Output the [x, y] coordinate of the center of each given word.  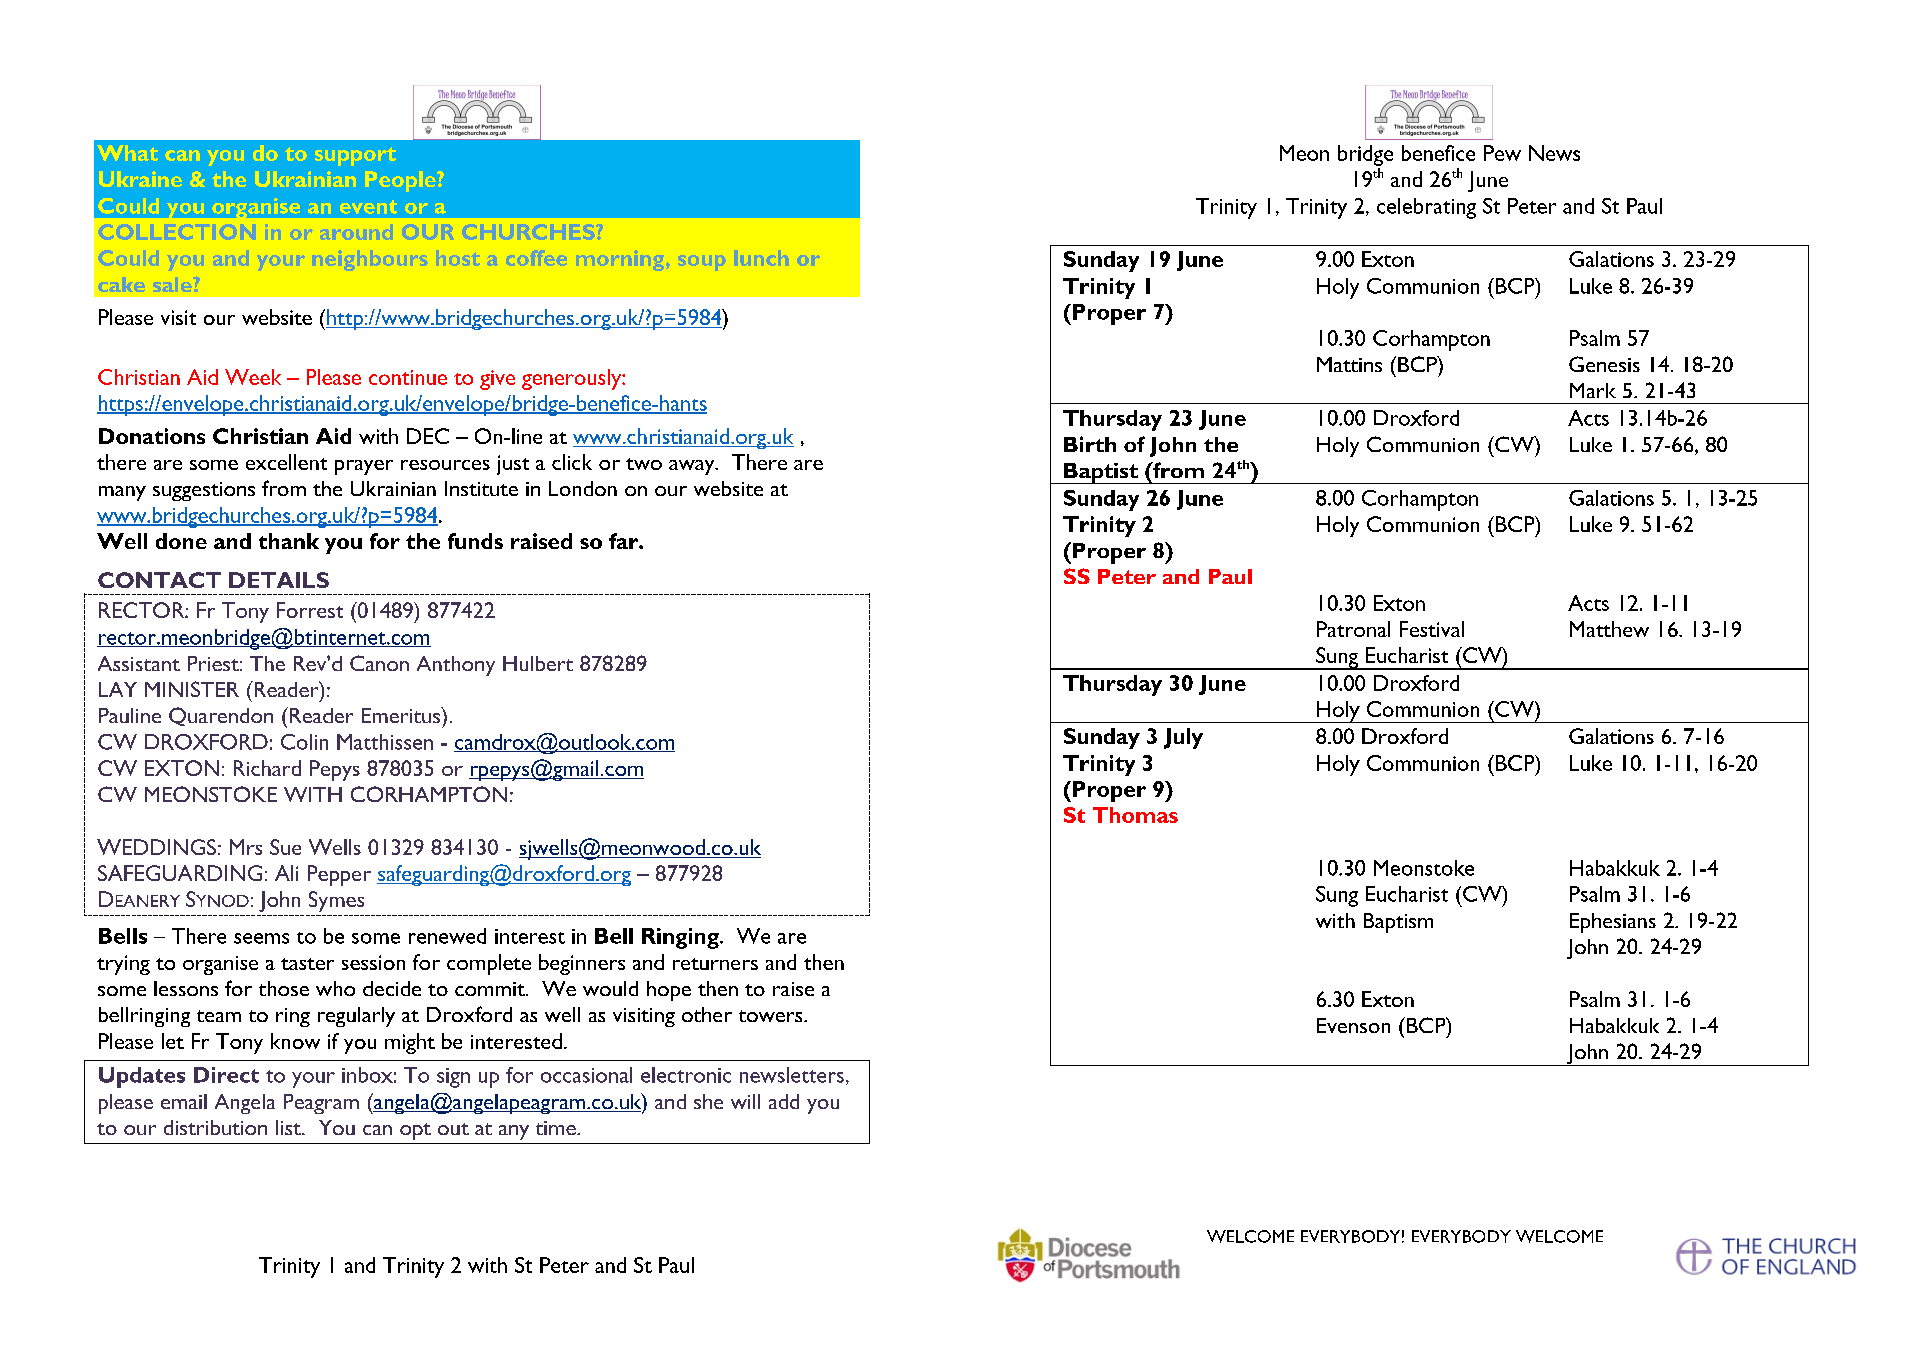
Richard [267, 768]
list [289, 1127]
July [1183, 738]
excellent [286, 462]
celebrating [1426, 208]
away [693, 467]
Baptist [1101, 473]
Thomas [1135, 815]
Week [253, 377]
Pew [1502, 153]
